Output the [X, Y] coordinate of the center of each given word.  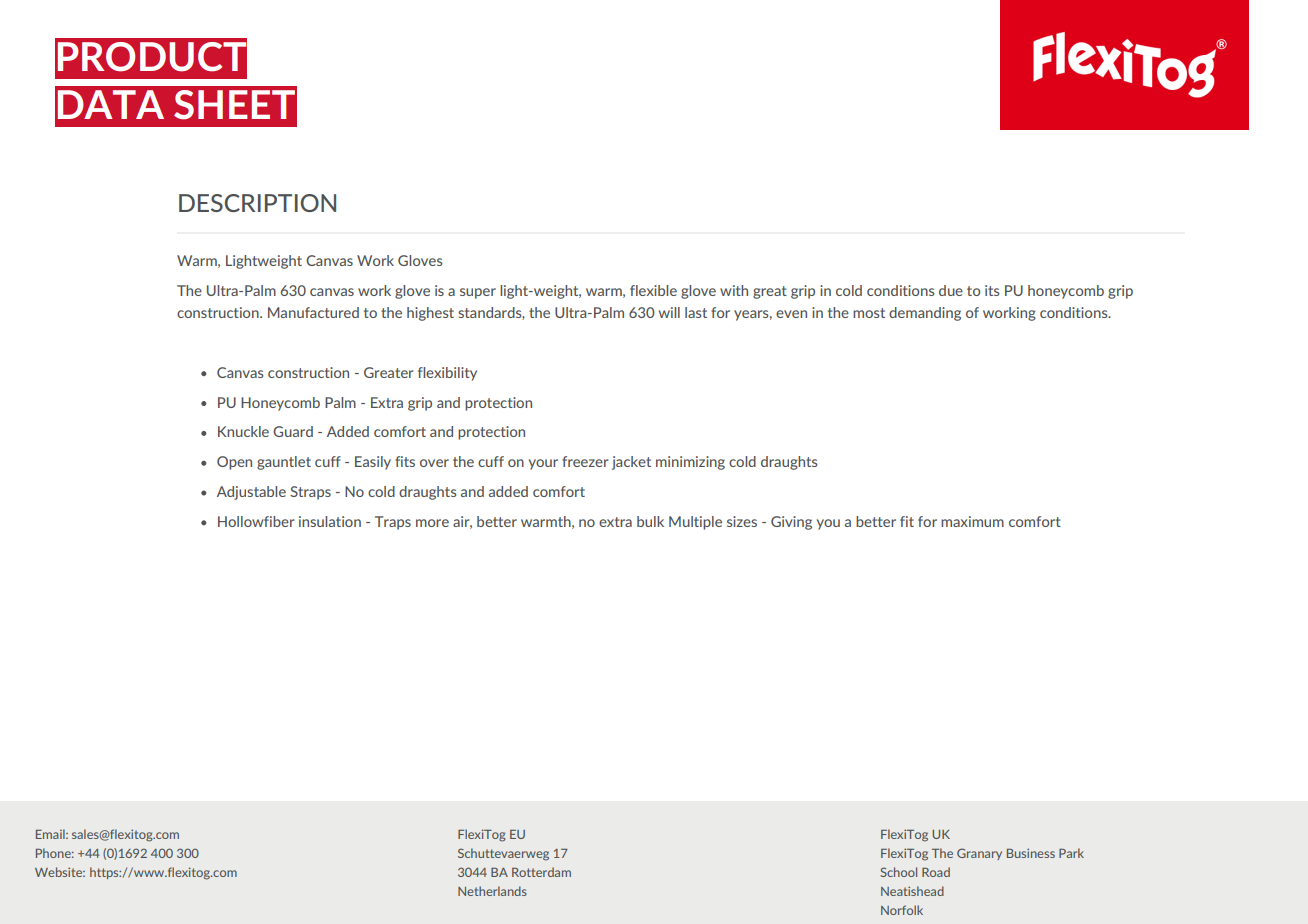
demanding [925, 314]
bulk [650, 521]
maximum [972, 521]
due [951, 290]
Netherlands [492, 891]
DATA [111, 104]
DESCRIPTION [257, 203]
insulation [330, 521]
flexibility [447, 374]
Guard [293, 431]
